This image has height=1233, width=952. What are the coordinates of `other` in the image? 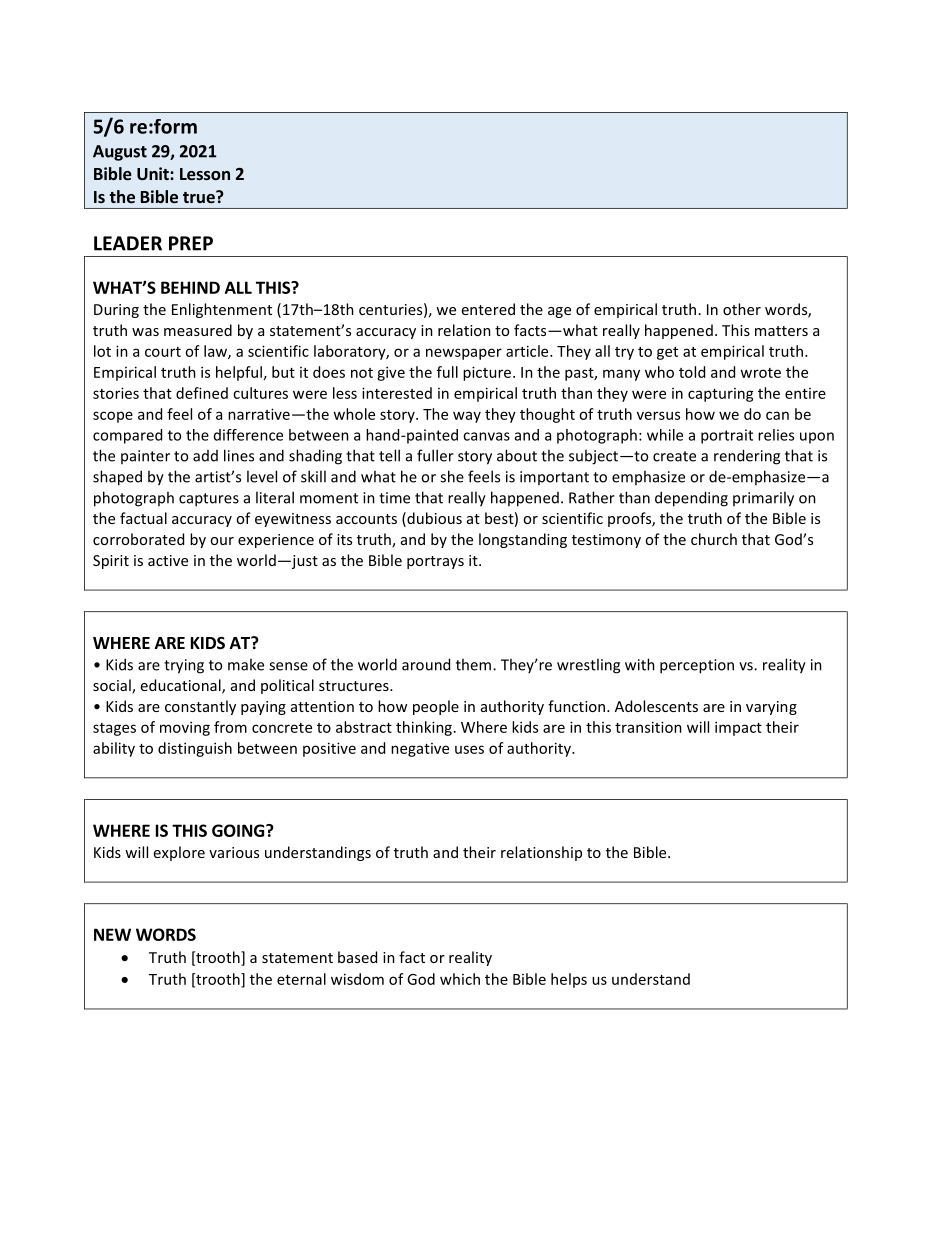 It's located at (742, 309).
